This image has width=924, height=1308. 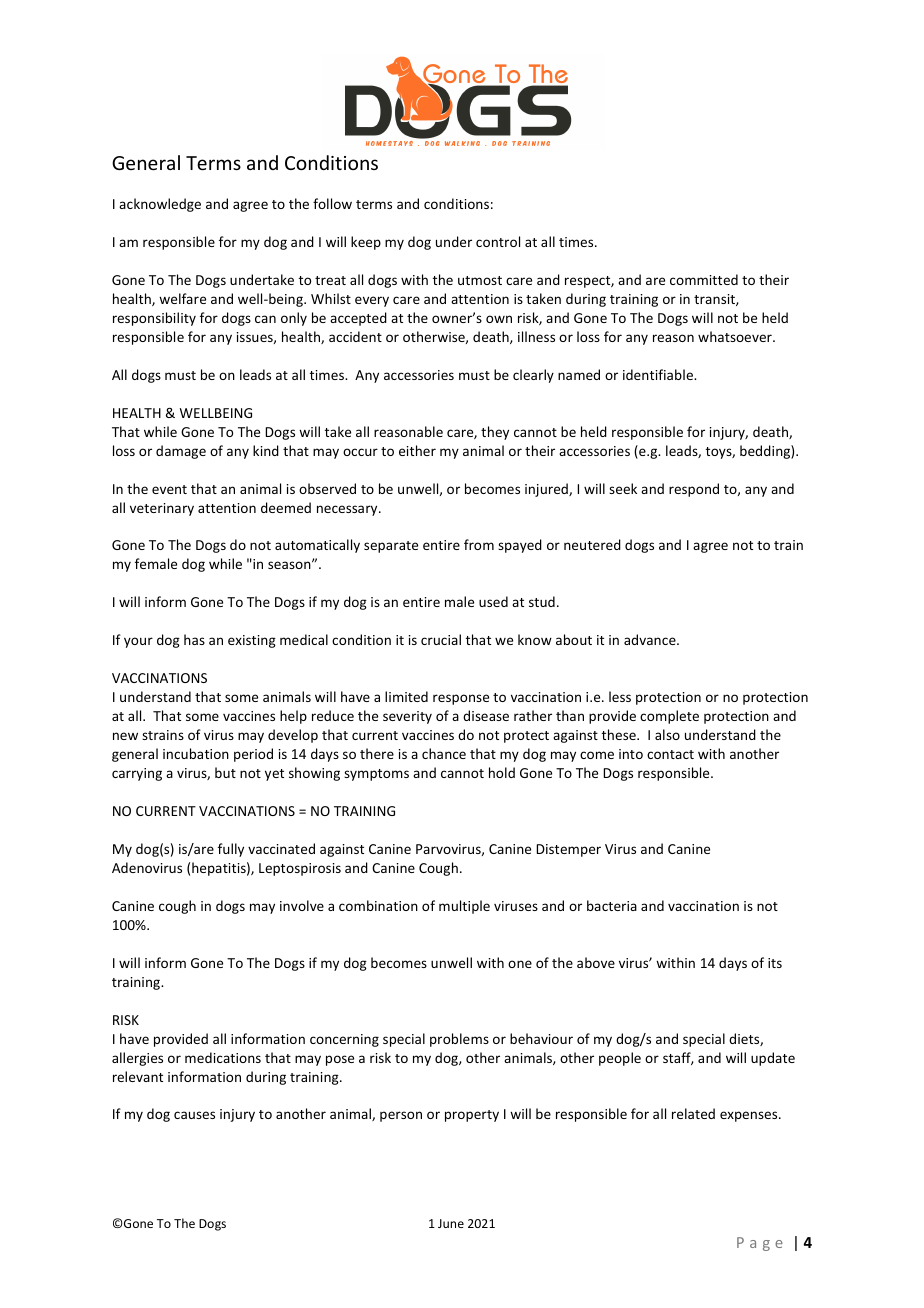 What do you see at coordinates (194, 1115) in the image?
I see `causes` at bounding box center [194, 1115].
